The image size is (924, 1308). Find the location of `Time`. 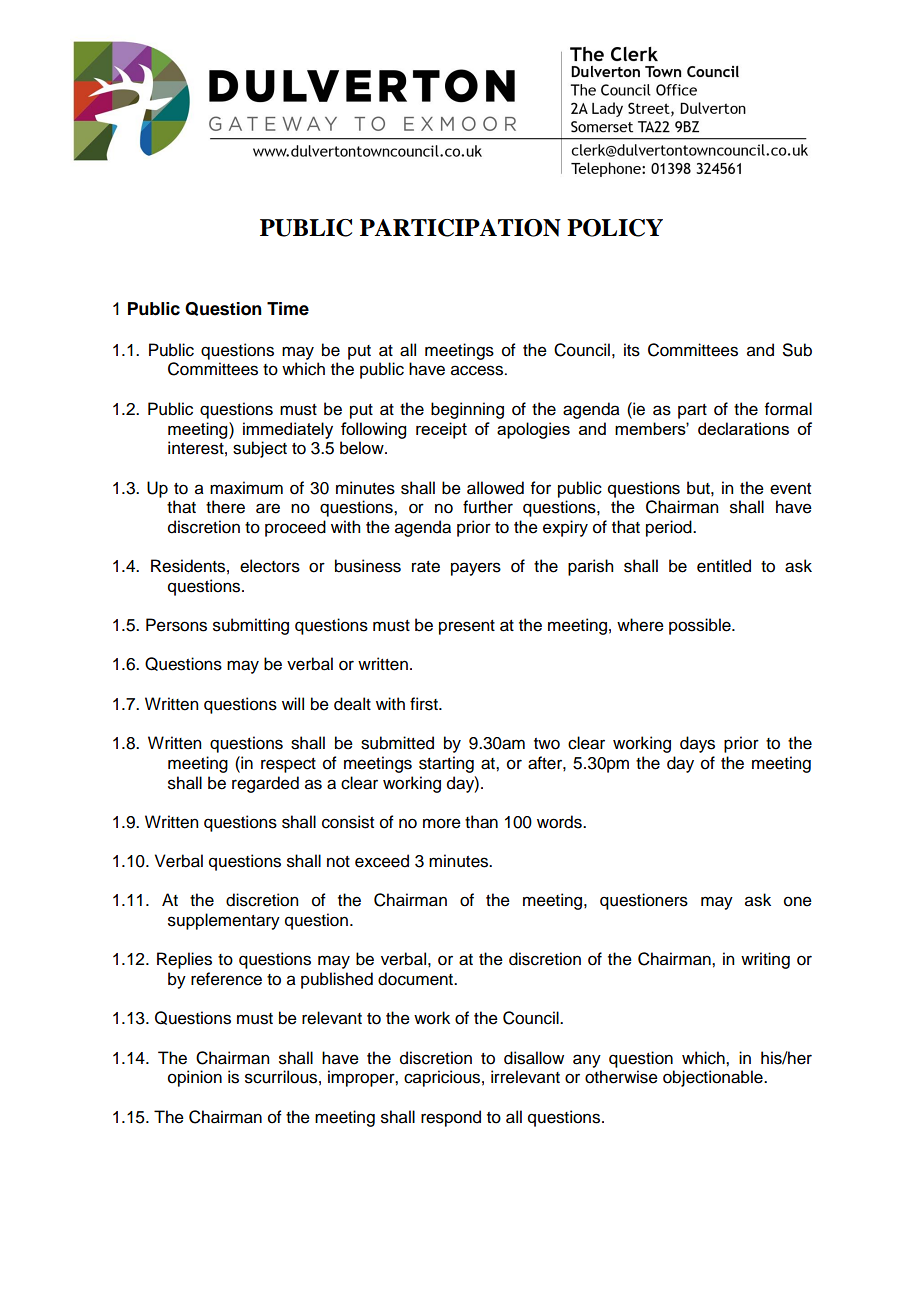

Time is located at coordinates (288, 309).
